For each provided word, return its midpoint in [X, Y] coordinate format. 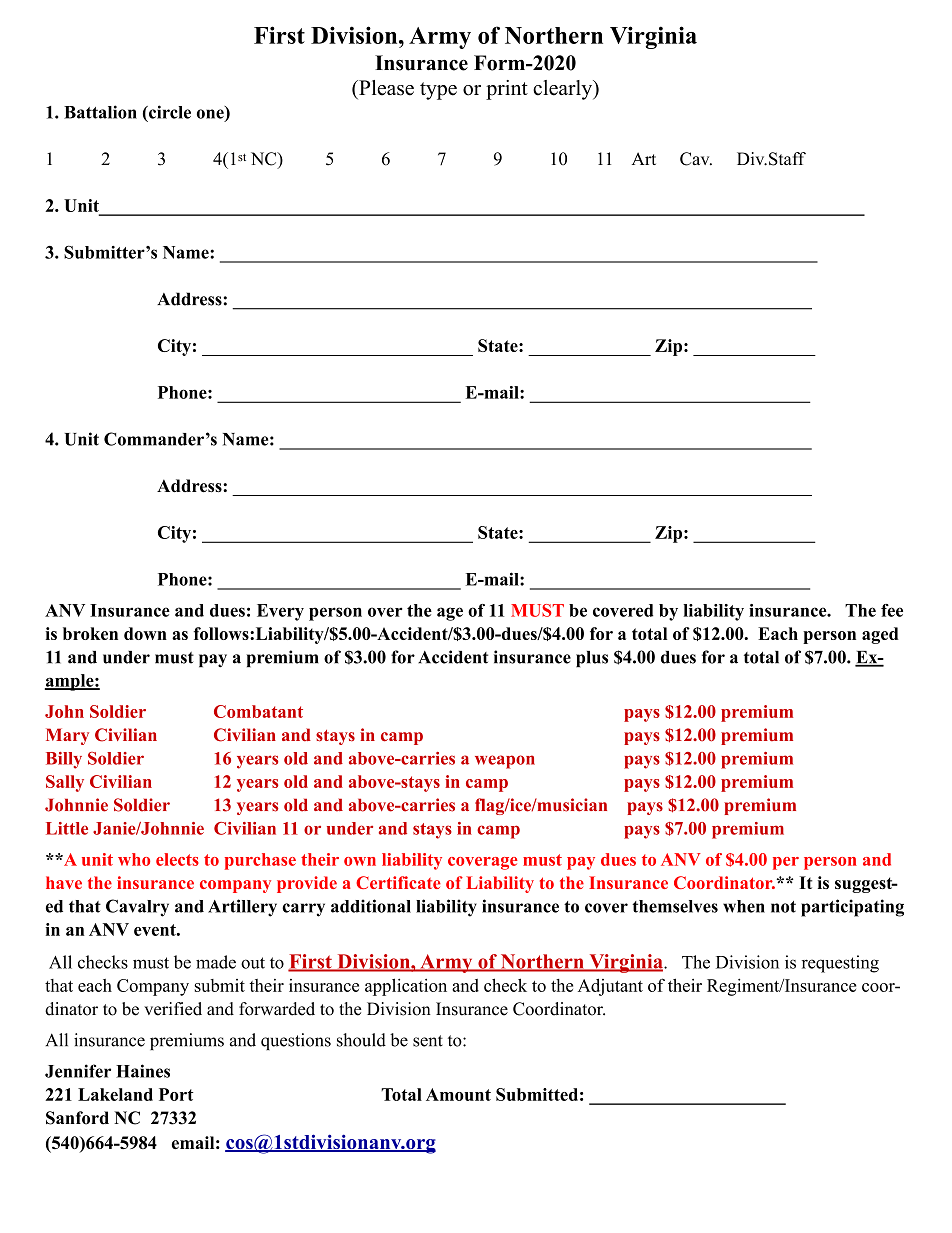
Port [176, 1094]
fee [892, 610]
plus [592, 659]
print [507, 90]
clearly [564, 90]
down [145, 633]
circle [169, 112]
